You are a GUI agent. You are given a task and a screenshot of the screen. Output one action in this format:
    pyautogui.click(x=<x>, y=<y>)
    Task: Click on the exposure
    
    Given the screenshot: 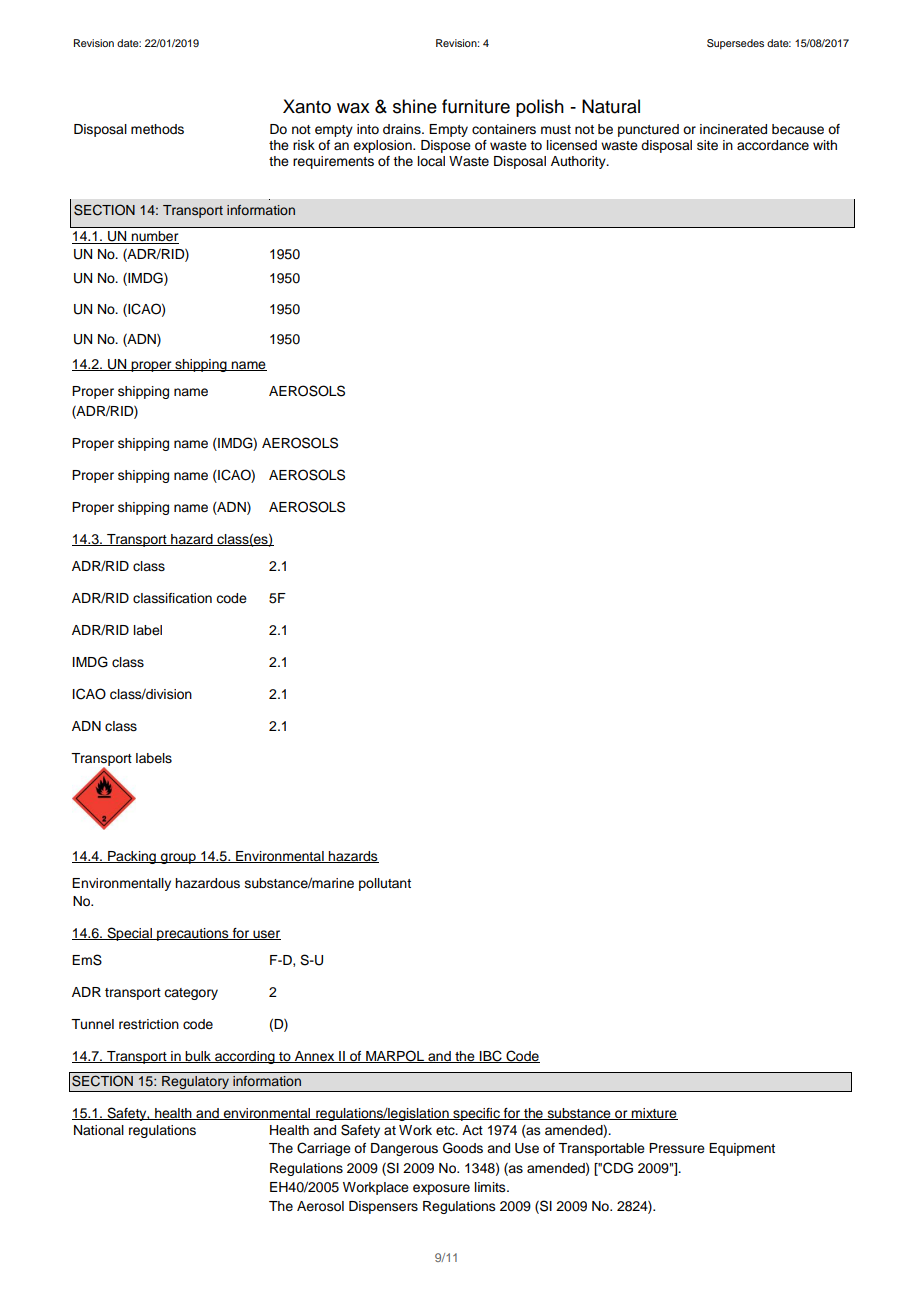 What is the action you would take?
    pyautogui.click(x=441, y=1189)
